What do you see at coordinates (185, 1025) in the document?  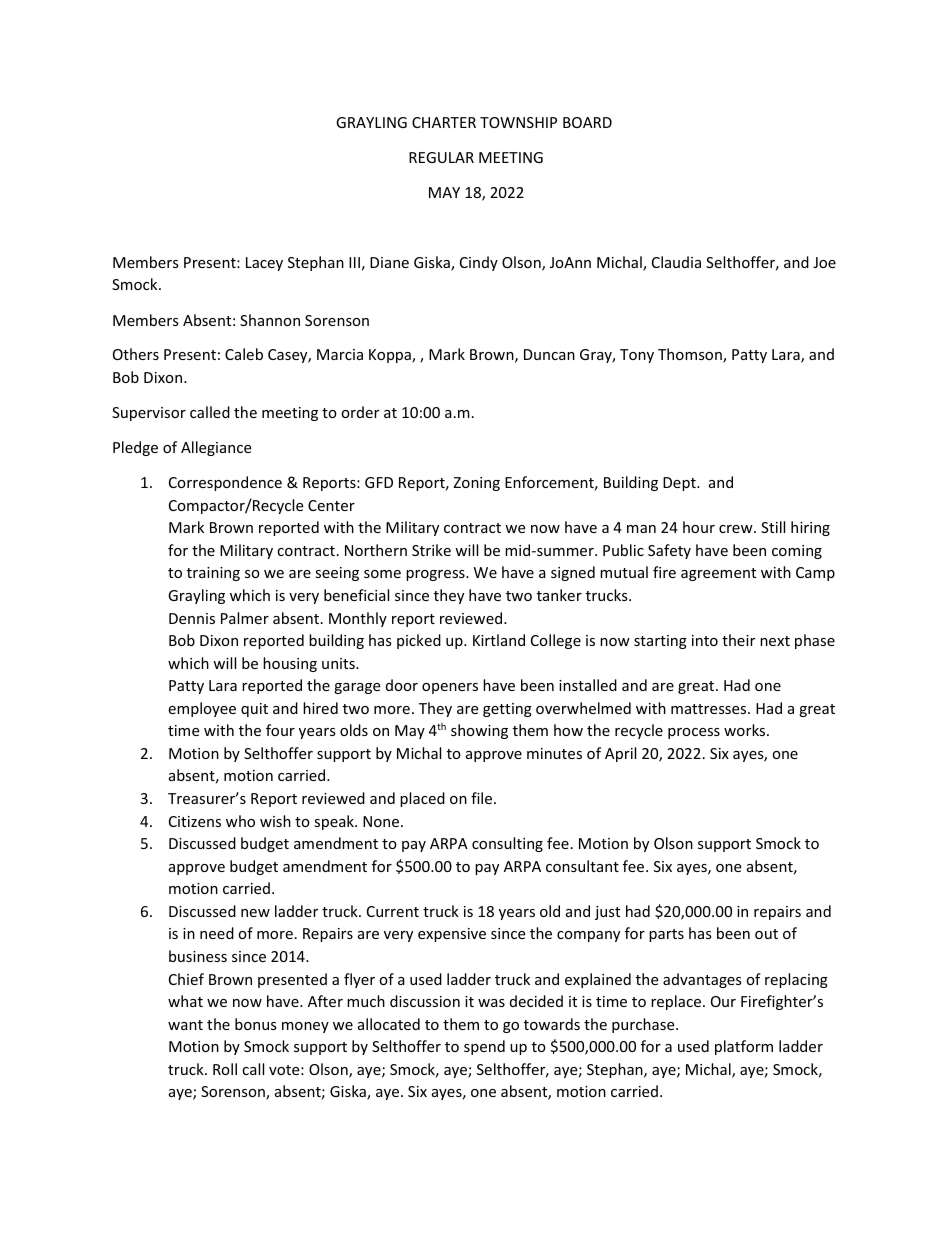 I see `want` at bounding box center [185, 1025].
